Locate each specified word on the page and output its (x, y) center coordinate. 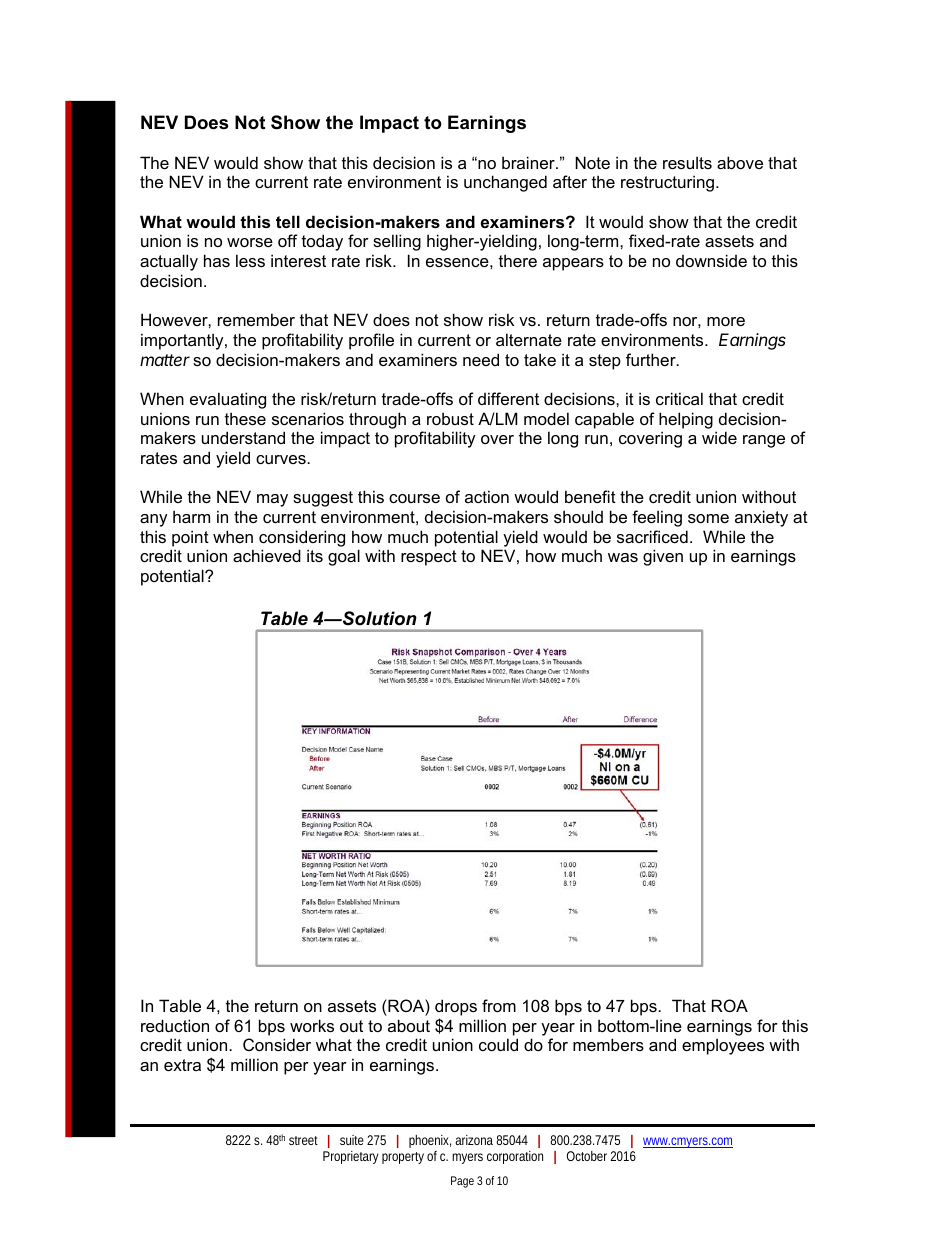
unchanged (505, 183)
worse (250, 242)
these (245, 418)
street (303, 1140)
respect (429, 558)
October (587, 1156)
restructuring (669, 183)
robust (450, 418)
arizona (474, 1140)
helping (686, 420)
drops (456, 1007)
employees (723, 1046)
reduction (175, 1025)
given (663, 557)
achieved (267, 555)
